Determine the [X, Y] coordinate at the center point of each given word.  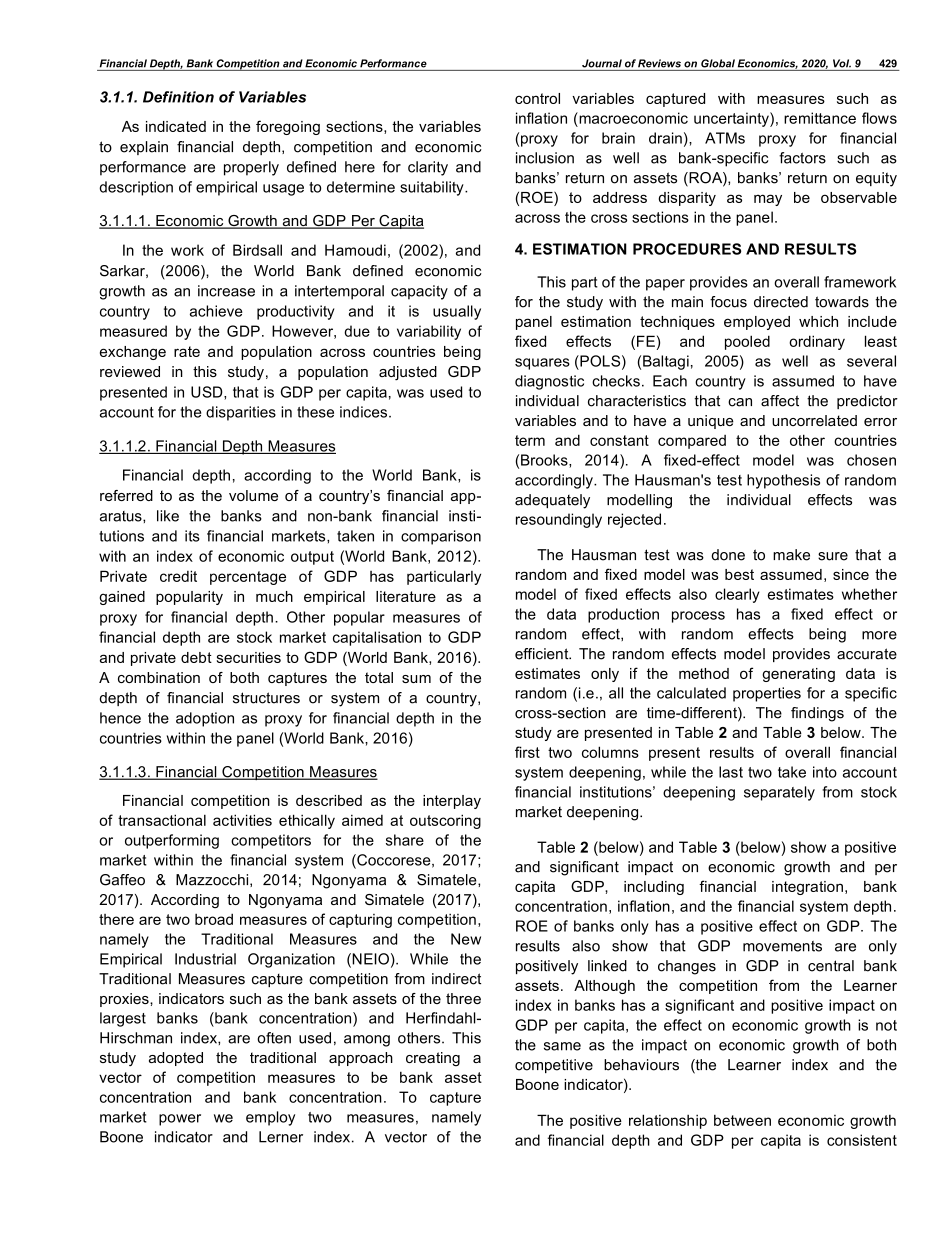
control [537, 98]
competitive [554, 1066]
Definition [178, 97]
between [742, 1120]
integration [807, 888]
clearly [737, 595]
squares [542, 364]
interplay [452, 802]
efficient [543, 654]
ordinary [817, 342]
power [180, 1120]
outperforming [172, 841]
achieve [216, 311]
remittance [820, 118]
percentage [248, 578]
